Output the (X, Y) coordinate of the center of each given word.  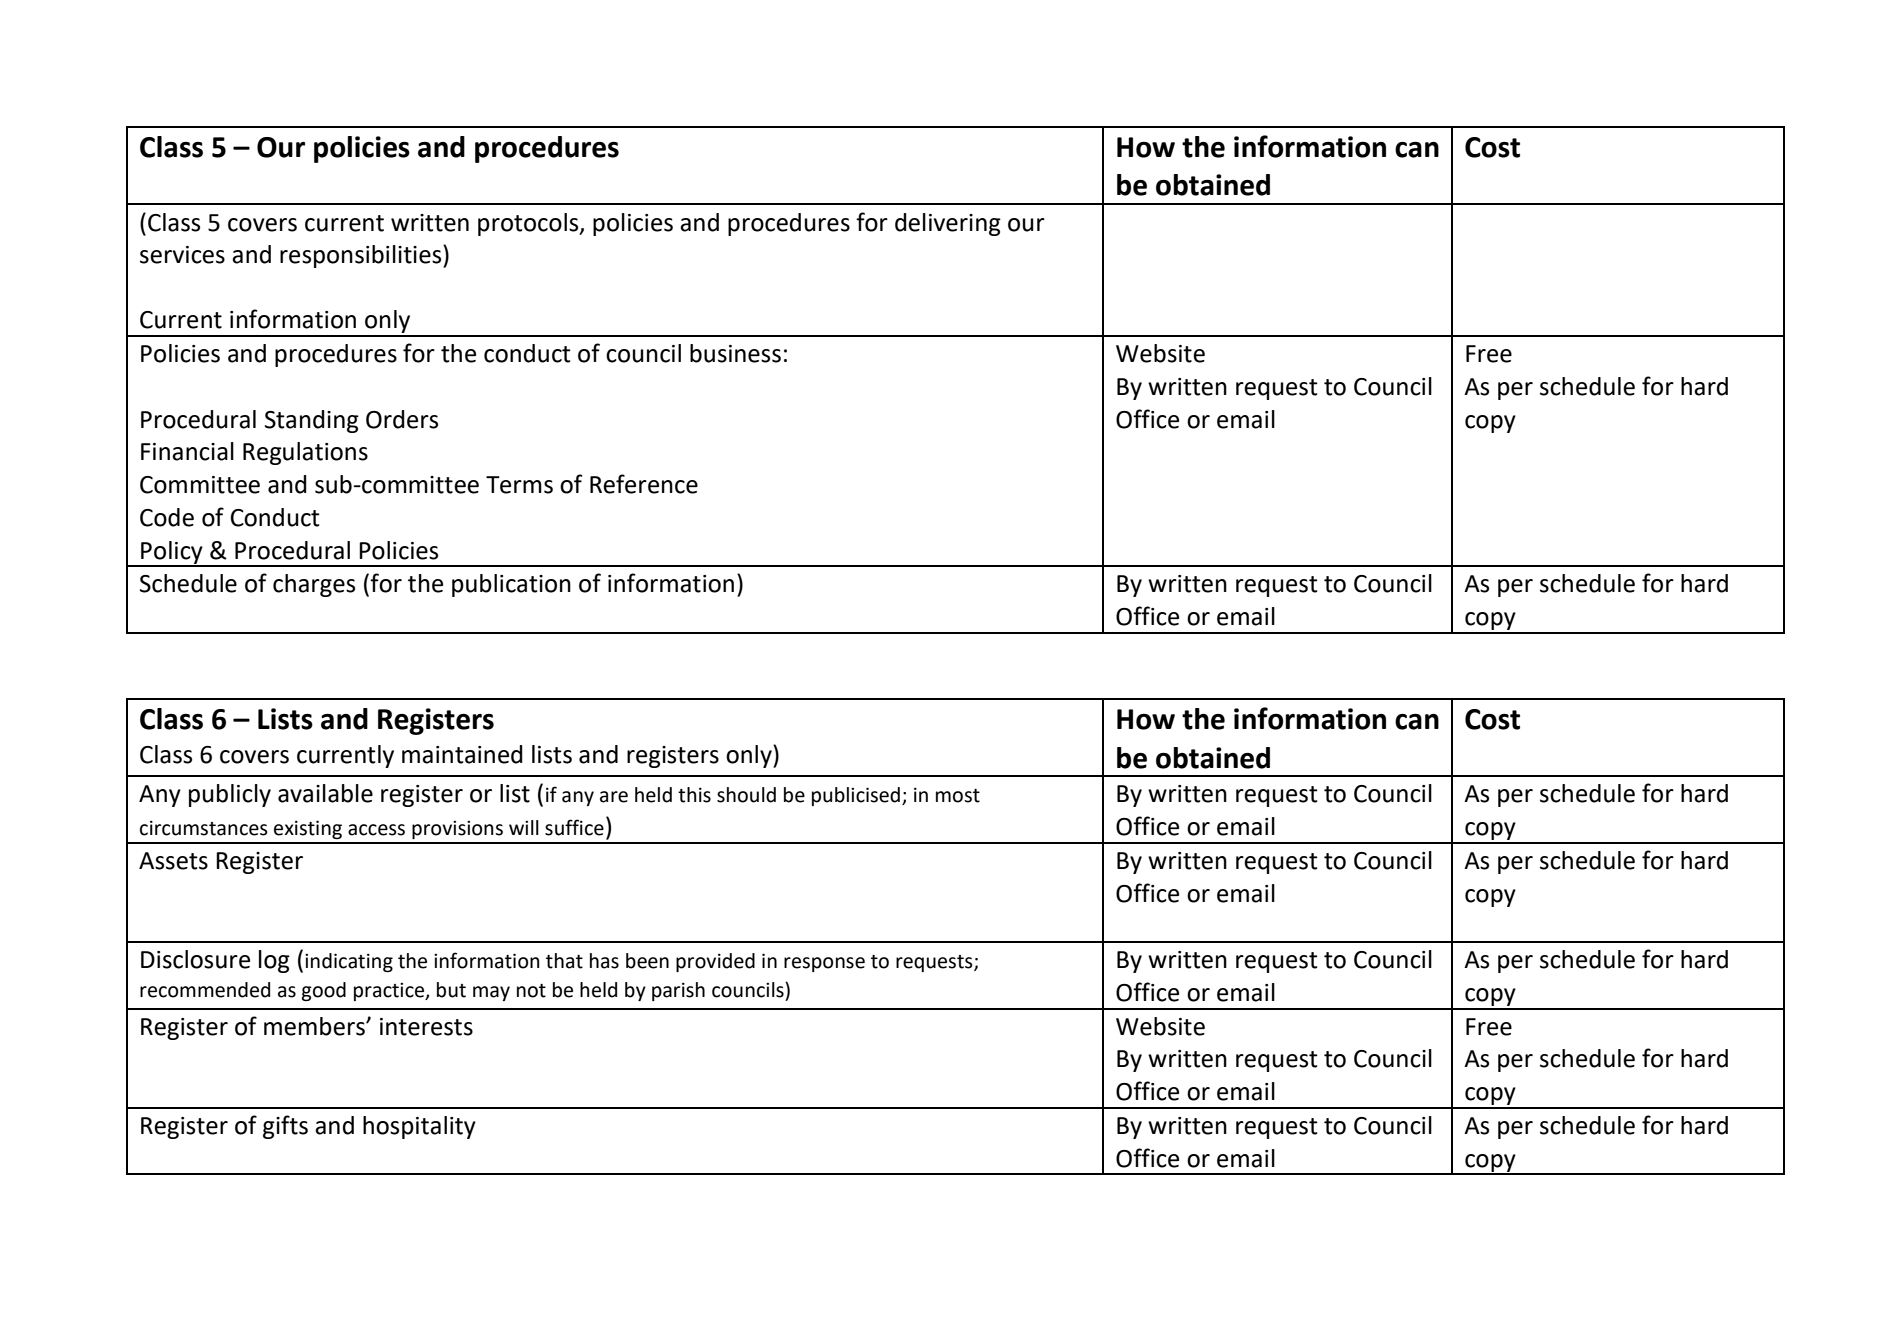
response (824, 964)
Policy (172, 553)
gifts (285, 1127)
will (524, 827)
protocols (529, 224)
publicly (230, 795)
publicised (856, 796)
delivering (948, 224)
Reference (644, 484)
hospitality (419, 1127)
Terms (519, 485)
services (182, 255)
